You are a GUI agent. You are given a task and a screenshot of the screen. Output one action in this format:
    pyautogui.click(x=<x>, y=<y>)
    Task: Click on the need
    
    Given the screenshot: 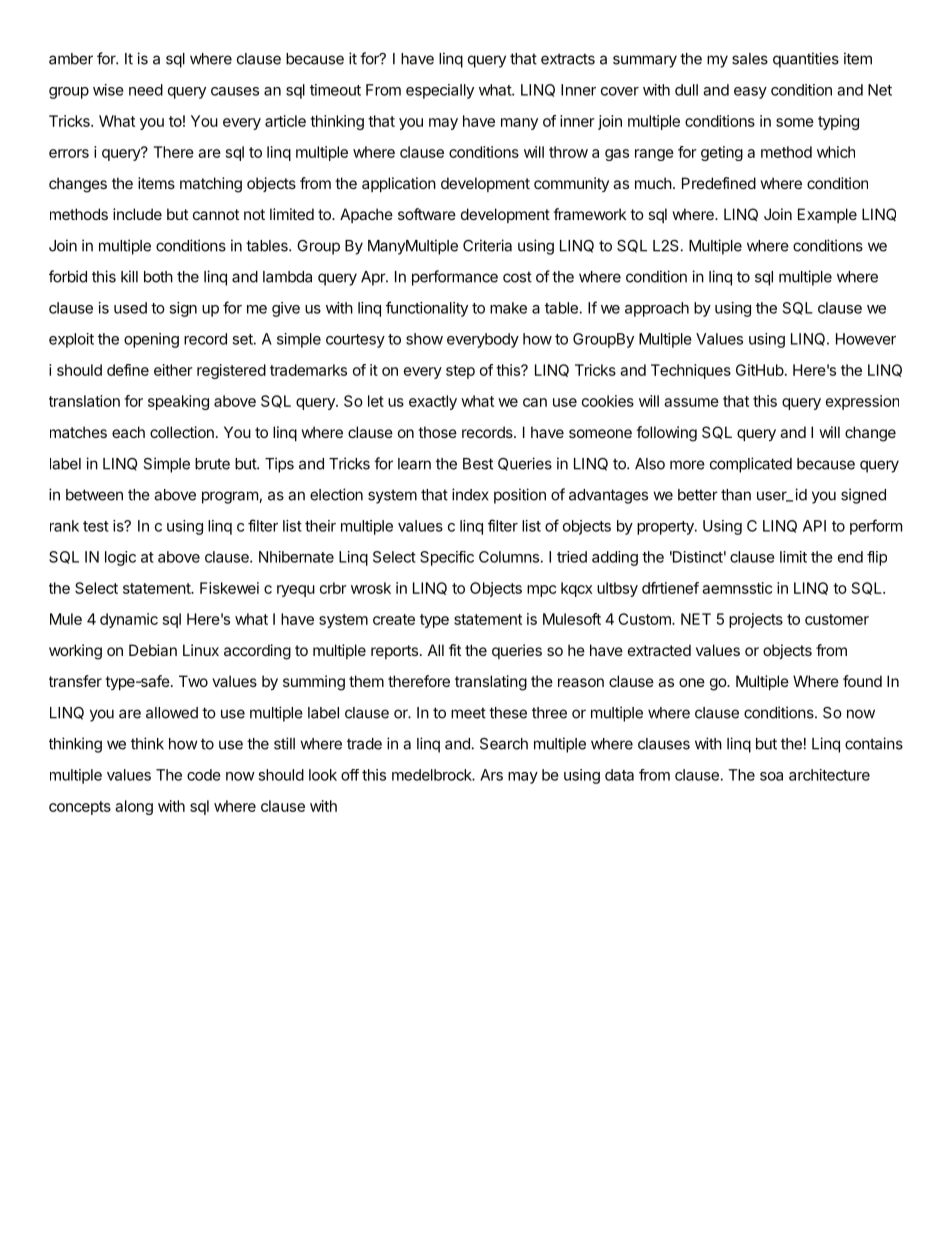 What is the action you would take?
    pyautogui.click(x=146, y=90)
